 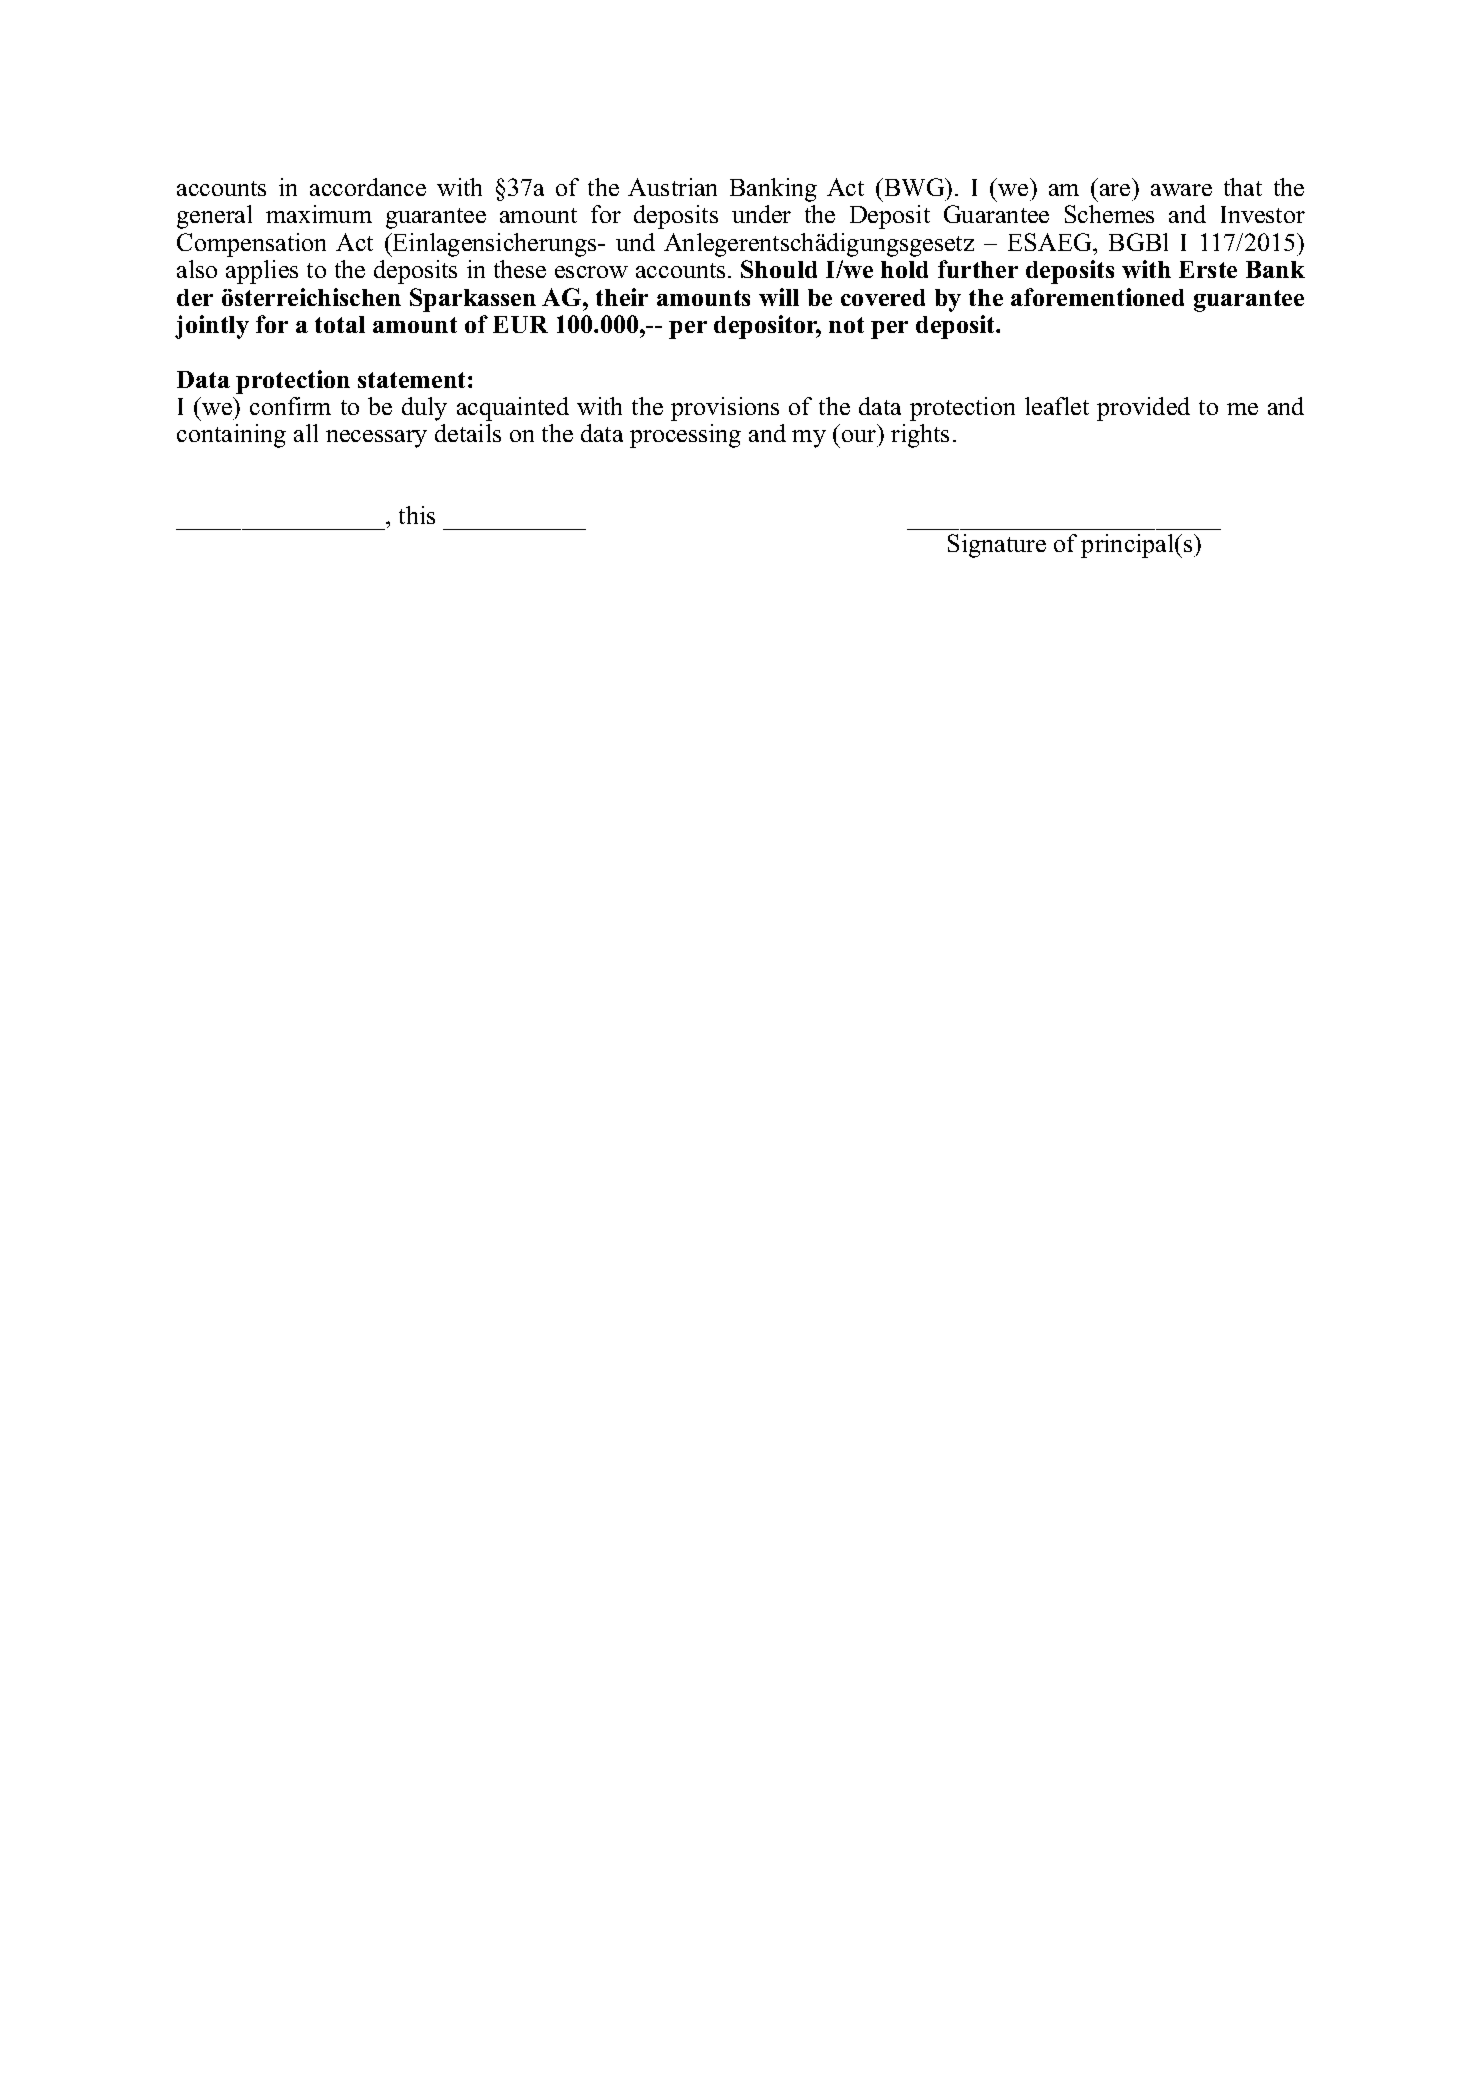 I want to click on provided, so click(x=1143, y=409).
